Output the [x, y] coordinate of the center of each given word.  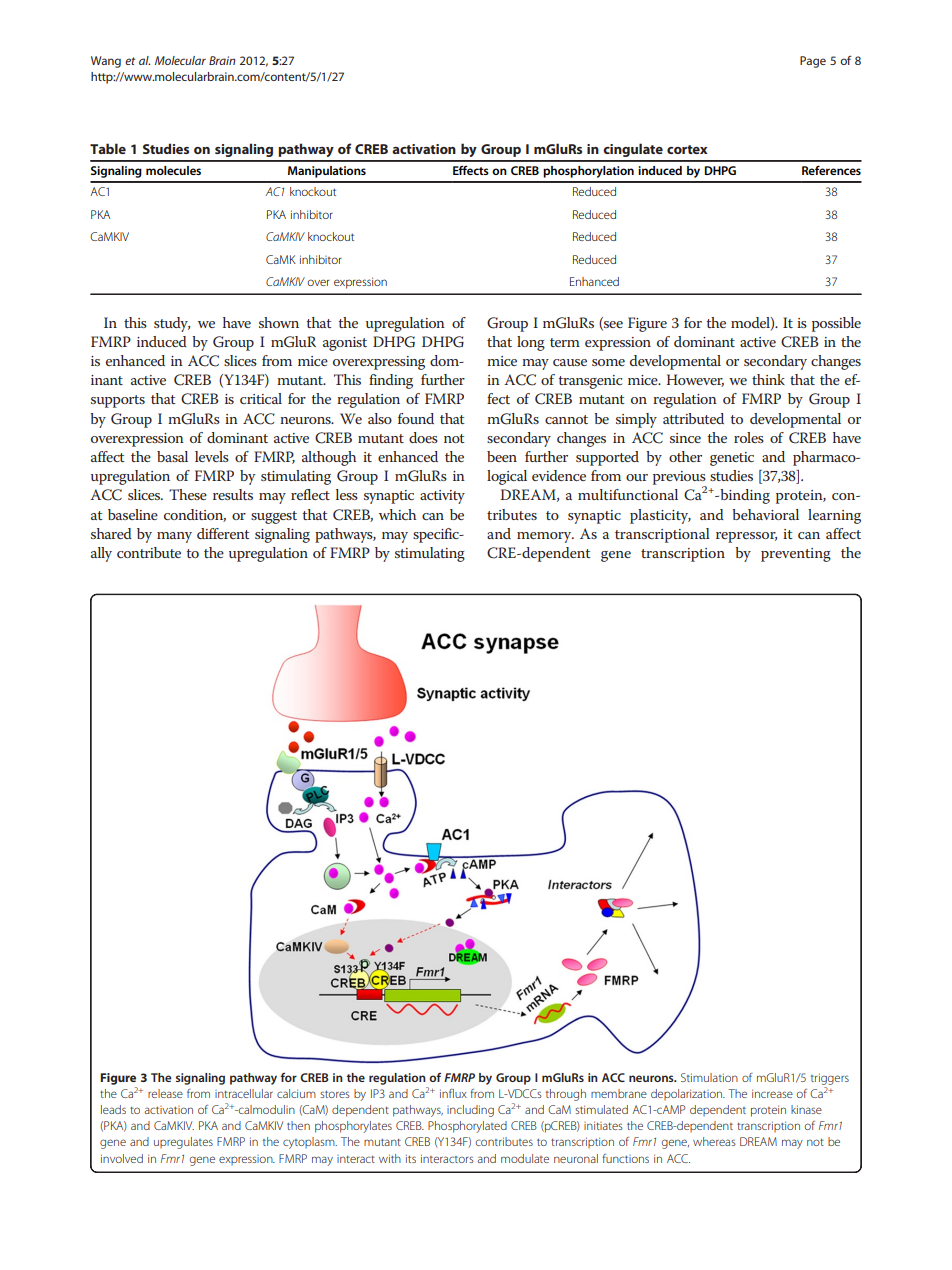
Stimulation [709, 1077]
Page [813, 62]
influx [453, 1093]
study [172, 324]
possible [836, 324]
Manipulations [327, 172]
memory [545, 537]
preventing [796, 555]
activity [442, 497]
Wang [106, 62]
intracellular [244, 1093]
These [188, 494]
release [165, 1093]
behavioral [765, 514]
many [174, 537]
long [531, 343]
